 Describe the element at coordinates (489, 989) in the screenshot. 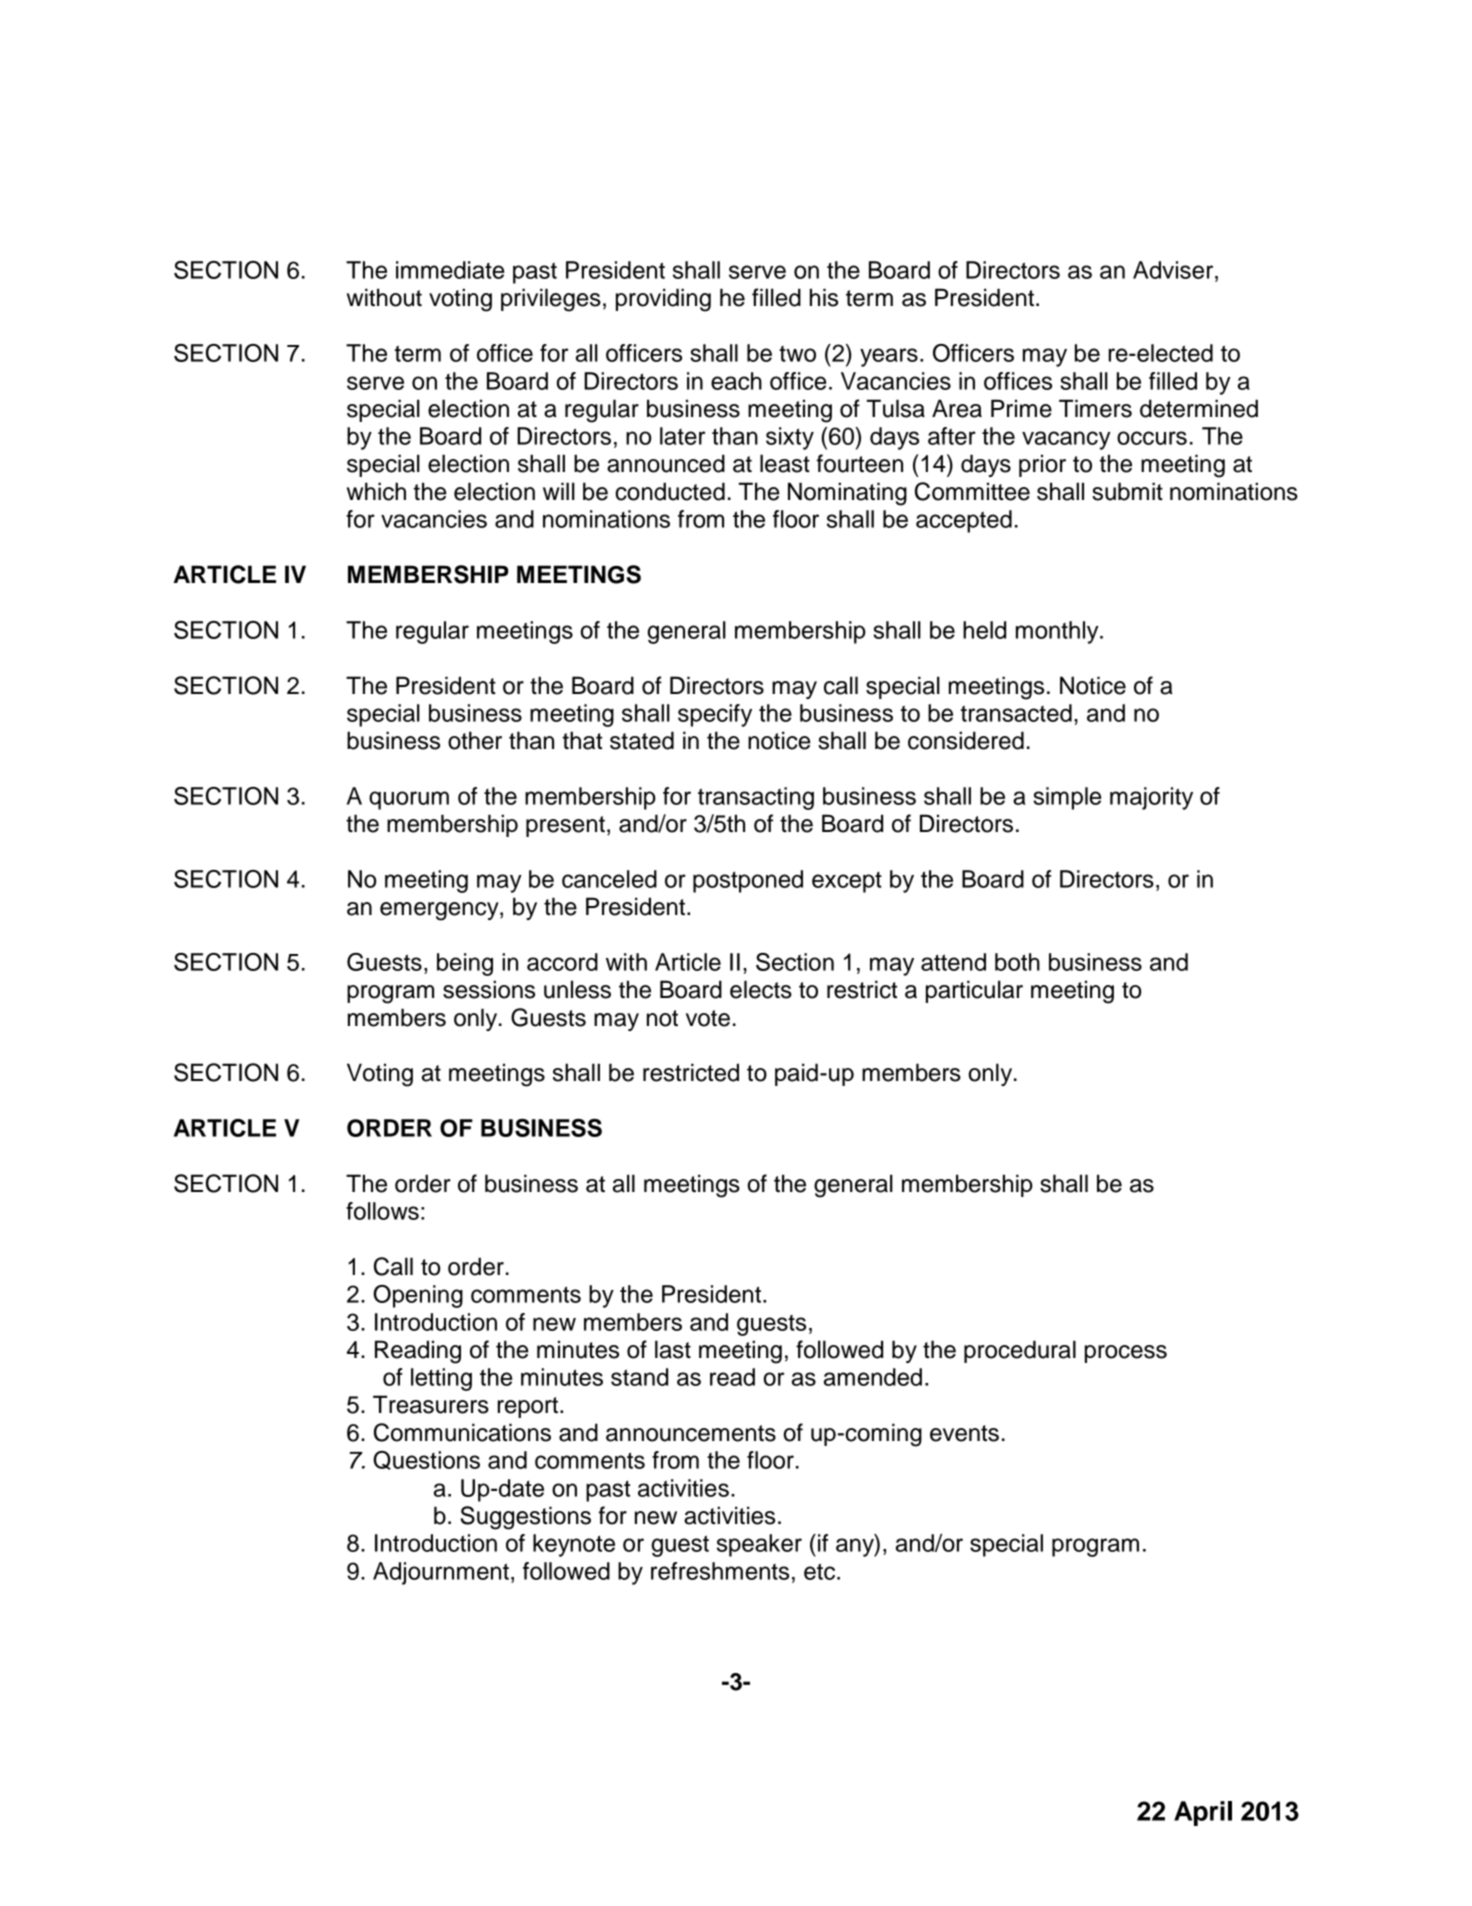

I see `sessions` at that location.
